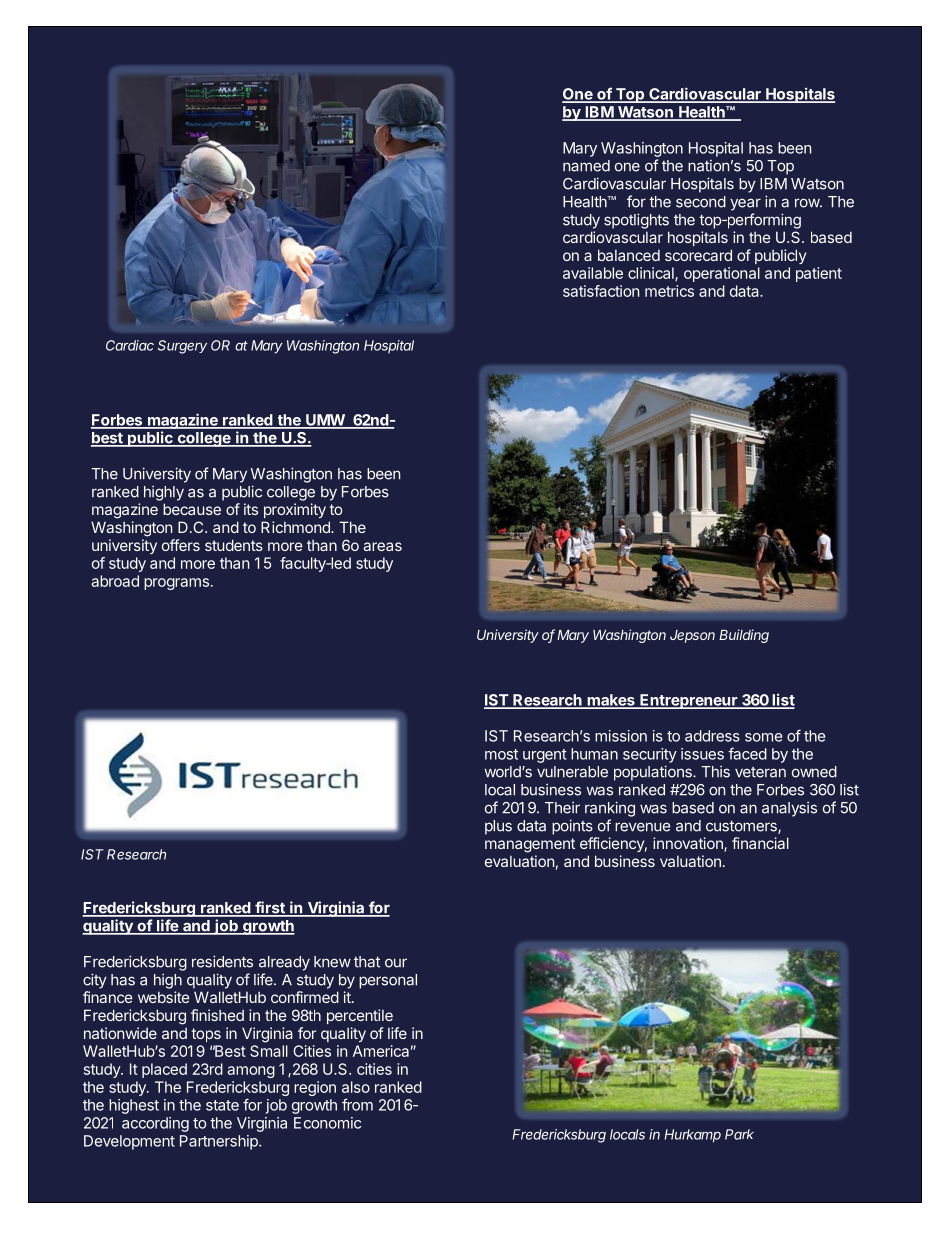  I want to click on Building, so click(744, 636).
